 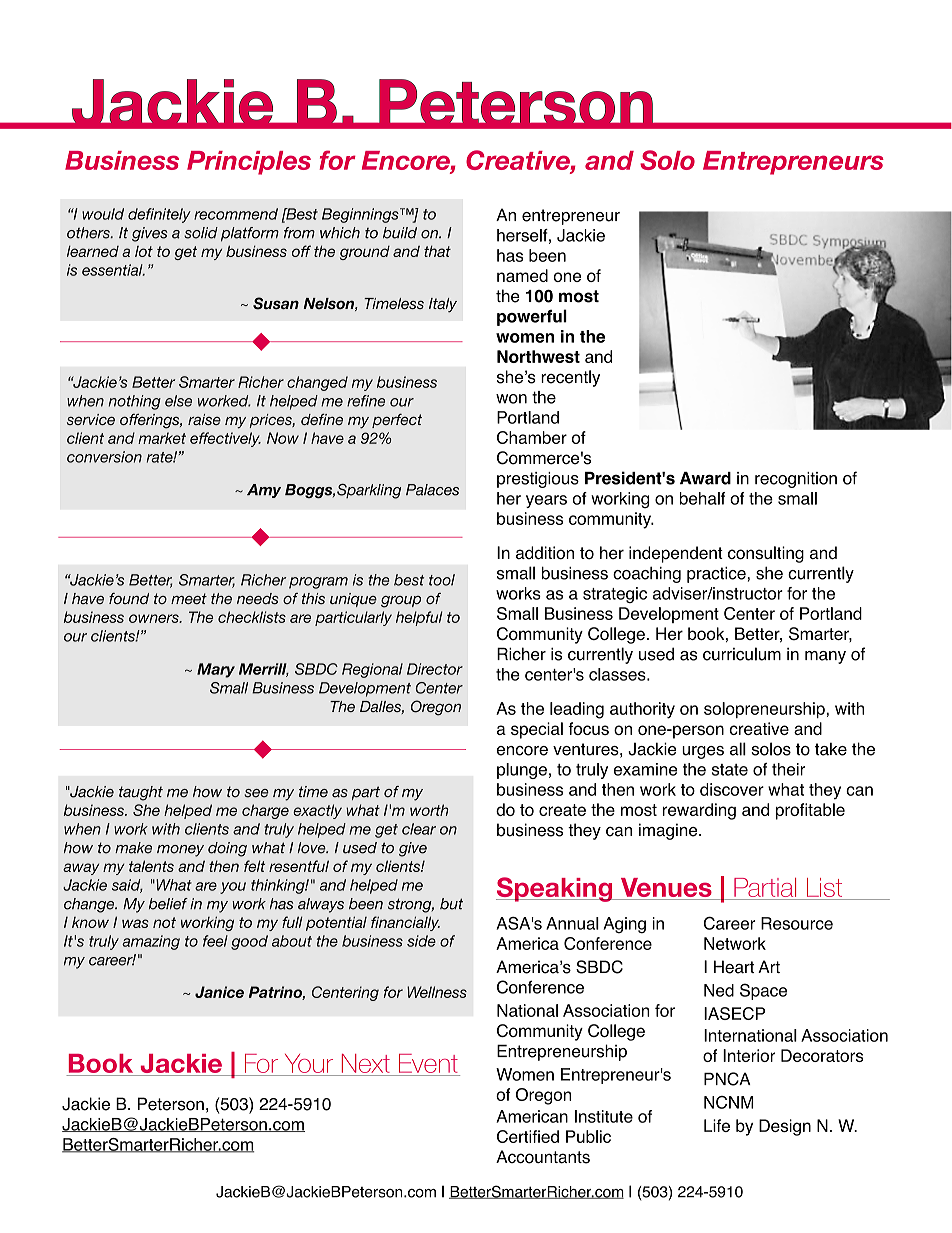 What do you see at coordinates (159, 215) in the screenshot?
I see `definitely` at bounding box center [159, 215].
